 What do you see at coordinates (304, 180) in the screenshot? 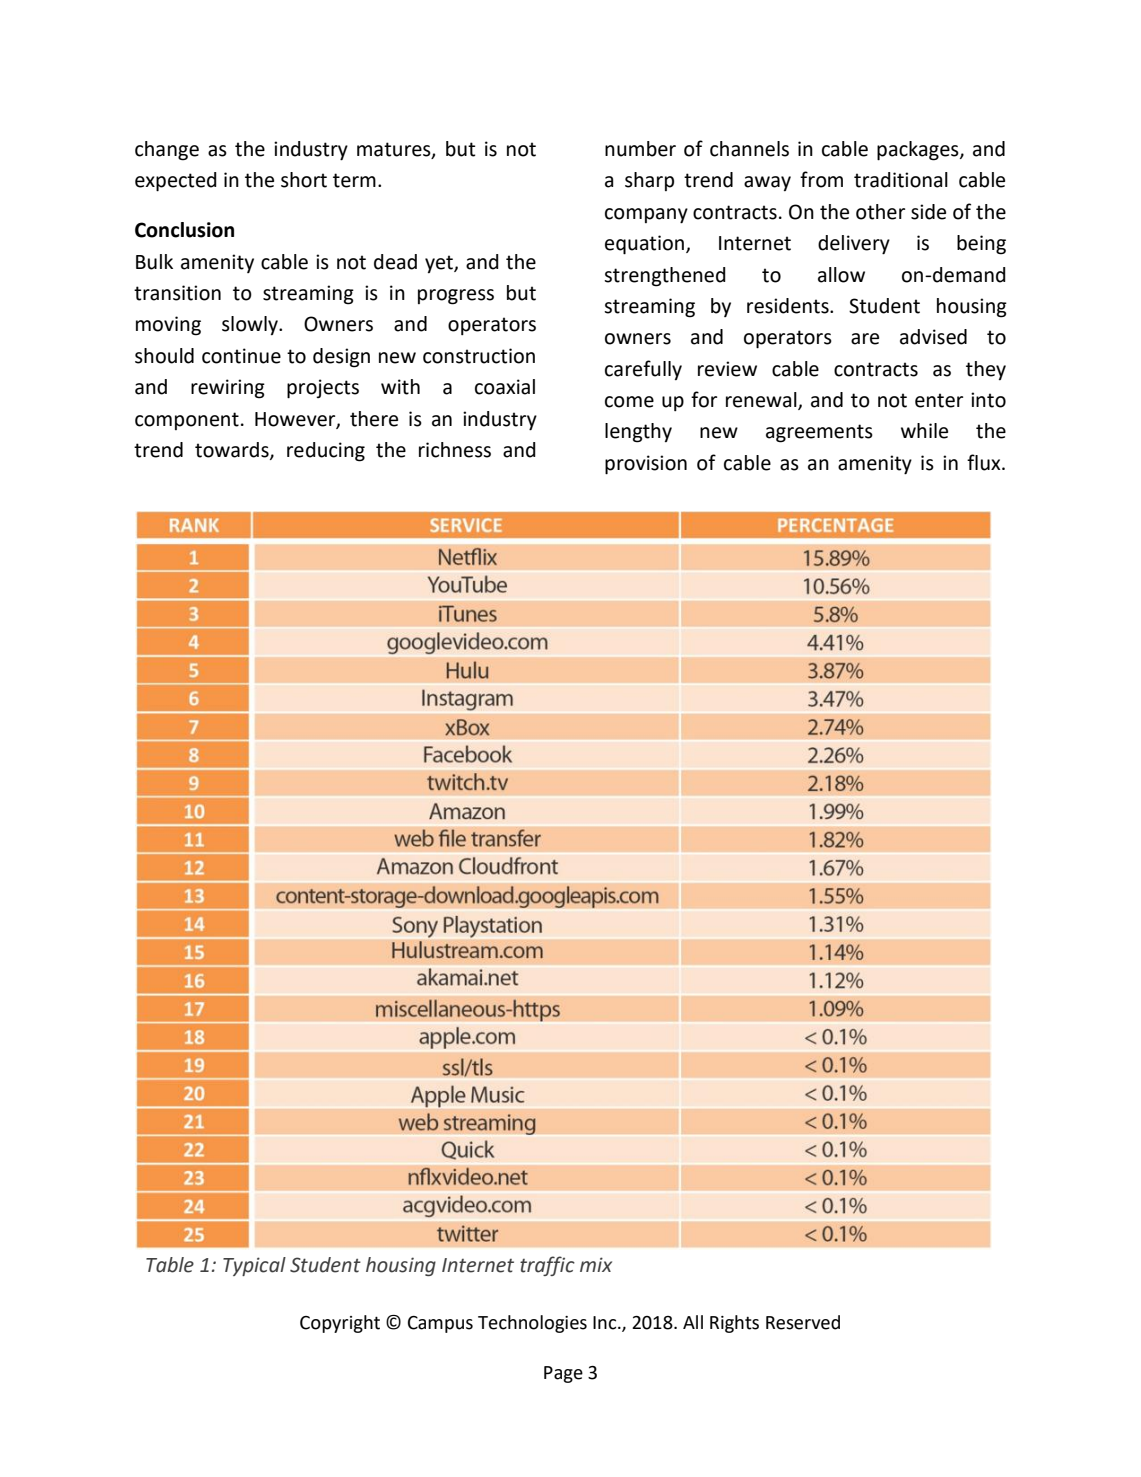
I see `short` at bounding box center [304, 180].
